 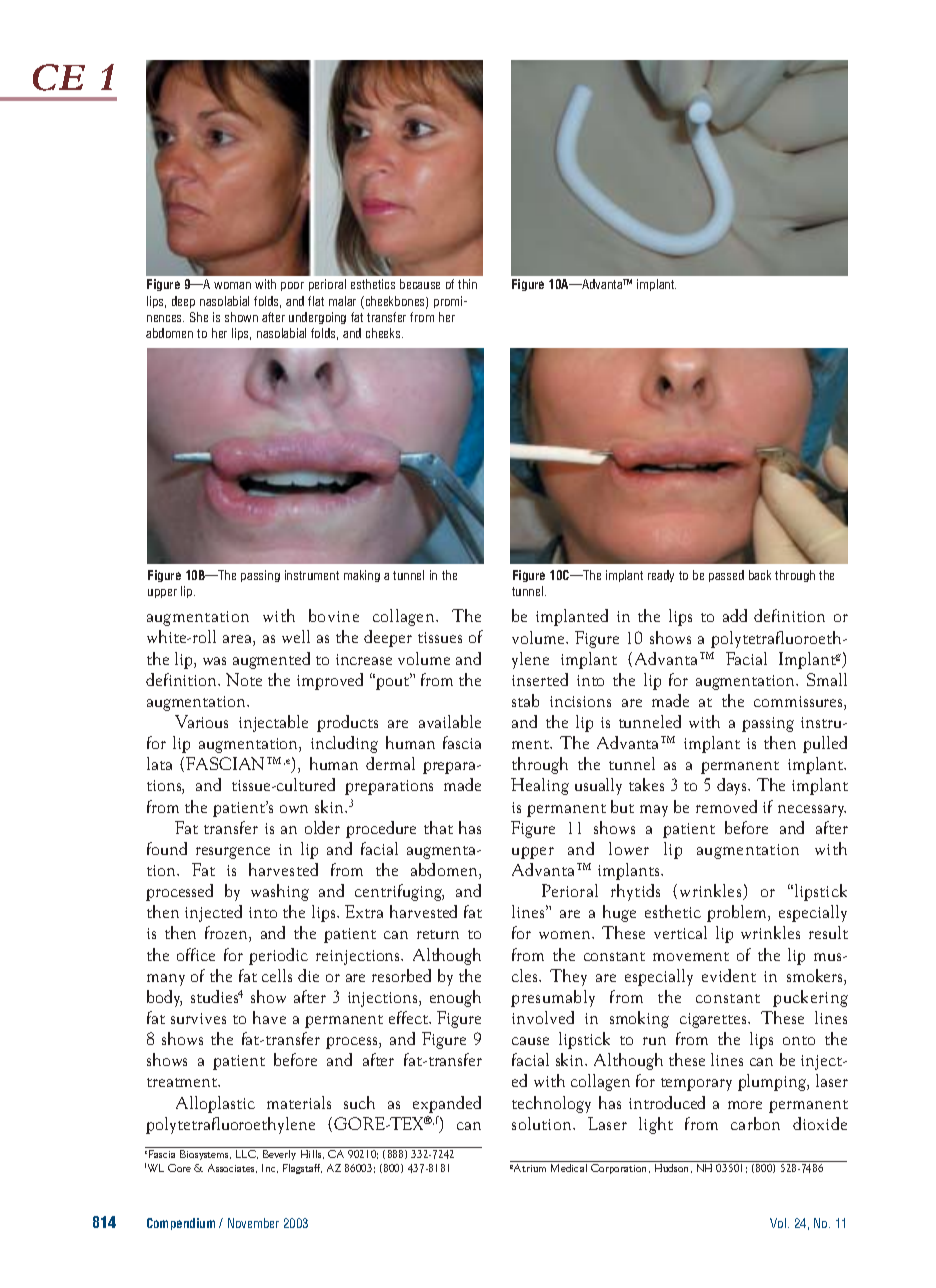 I want to click on thin, so click(x=467, y=284).
